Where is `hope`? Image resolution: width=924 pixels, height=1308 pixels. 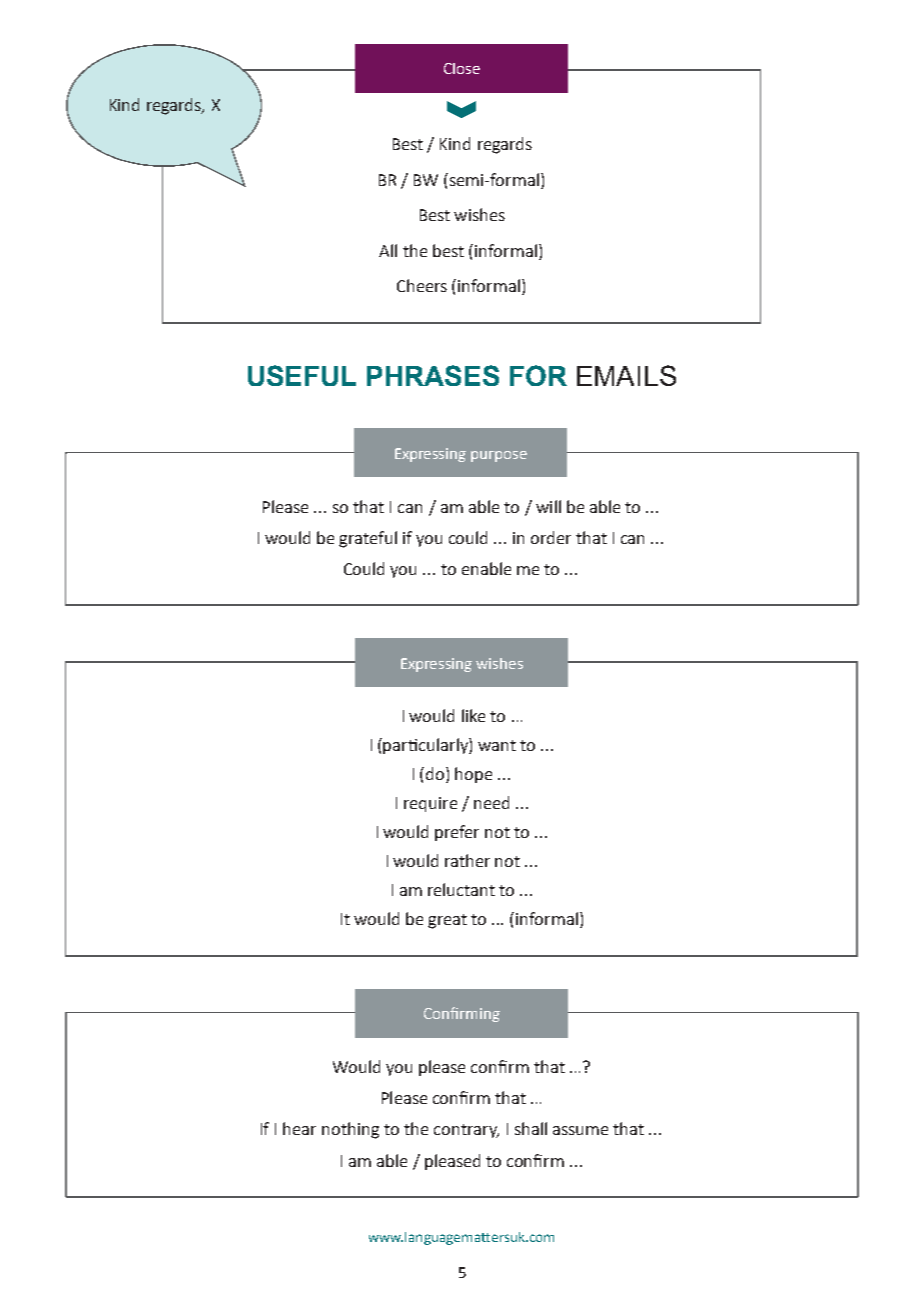
hope is located at coordinates (473, 775).
